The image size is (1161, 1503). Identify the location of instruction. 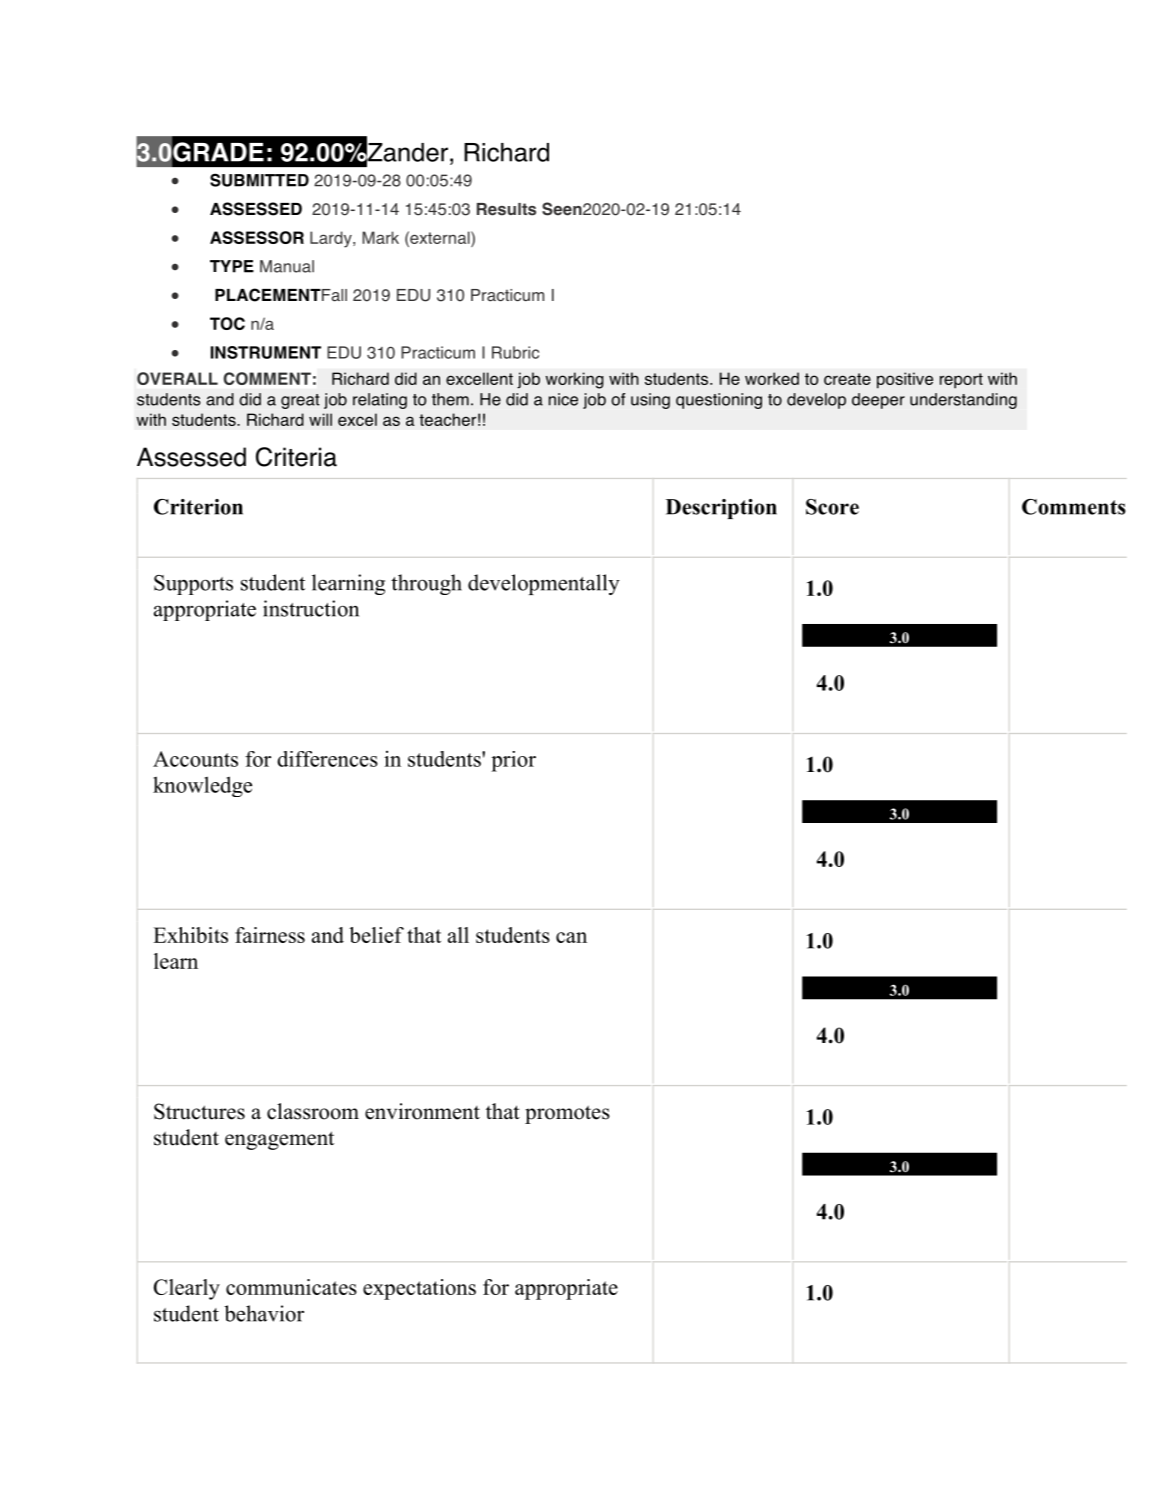
(311, 608).
